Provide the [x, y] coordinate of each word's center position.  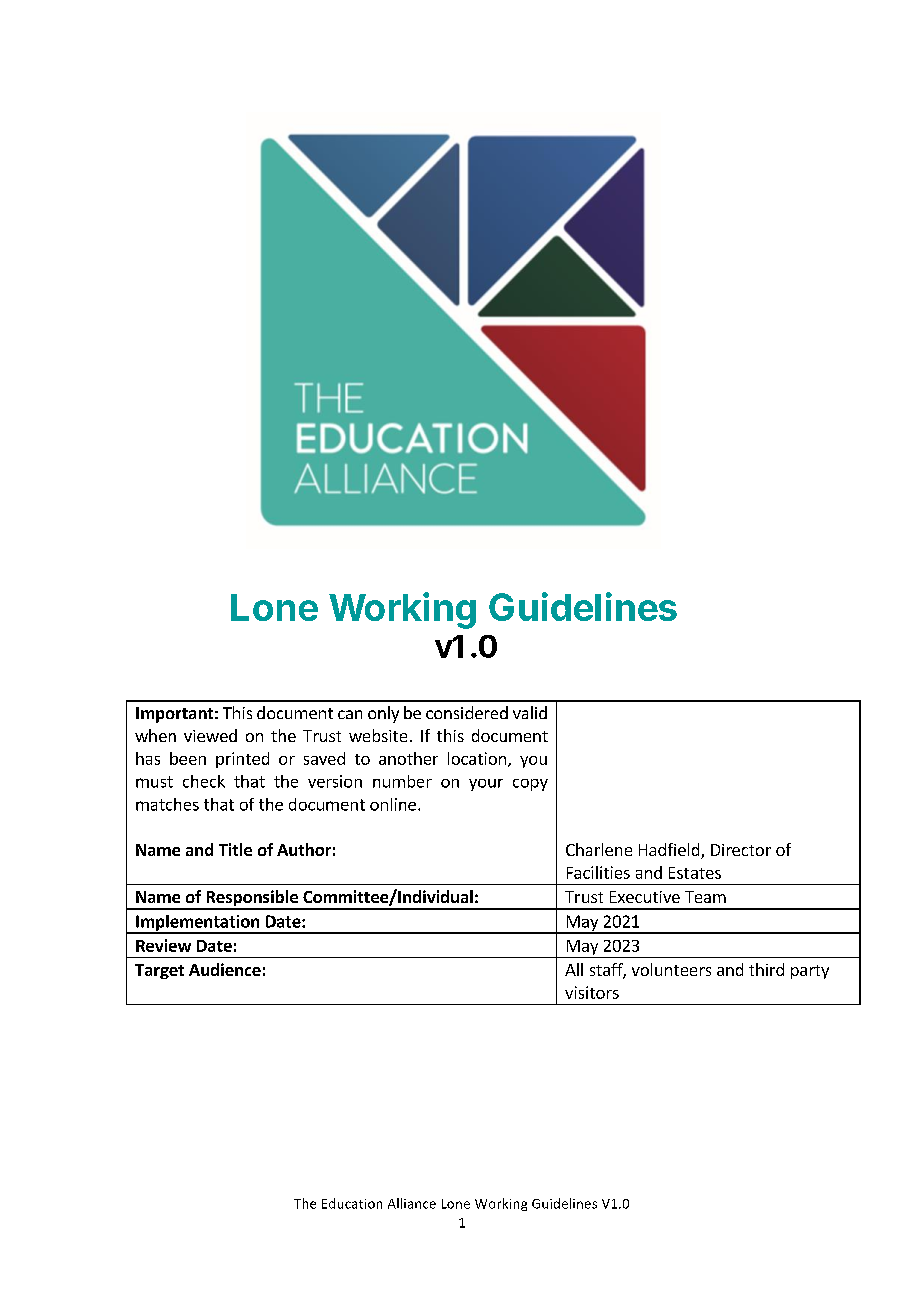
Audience [225, 969]
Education [352, 1203]
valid [530, 712]
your [486, 785]
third [766, 969]
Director [741, 850]
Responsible [252, 899]
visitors [592, 992]
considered [467, 712]
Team [705, 897]
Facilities [598, 872]
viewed [210, 735]
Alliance [412, 1203]
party [810, 972]
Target [159, 971]
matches [167, 804]
